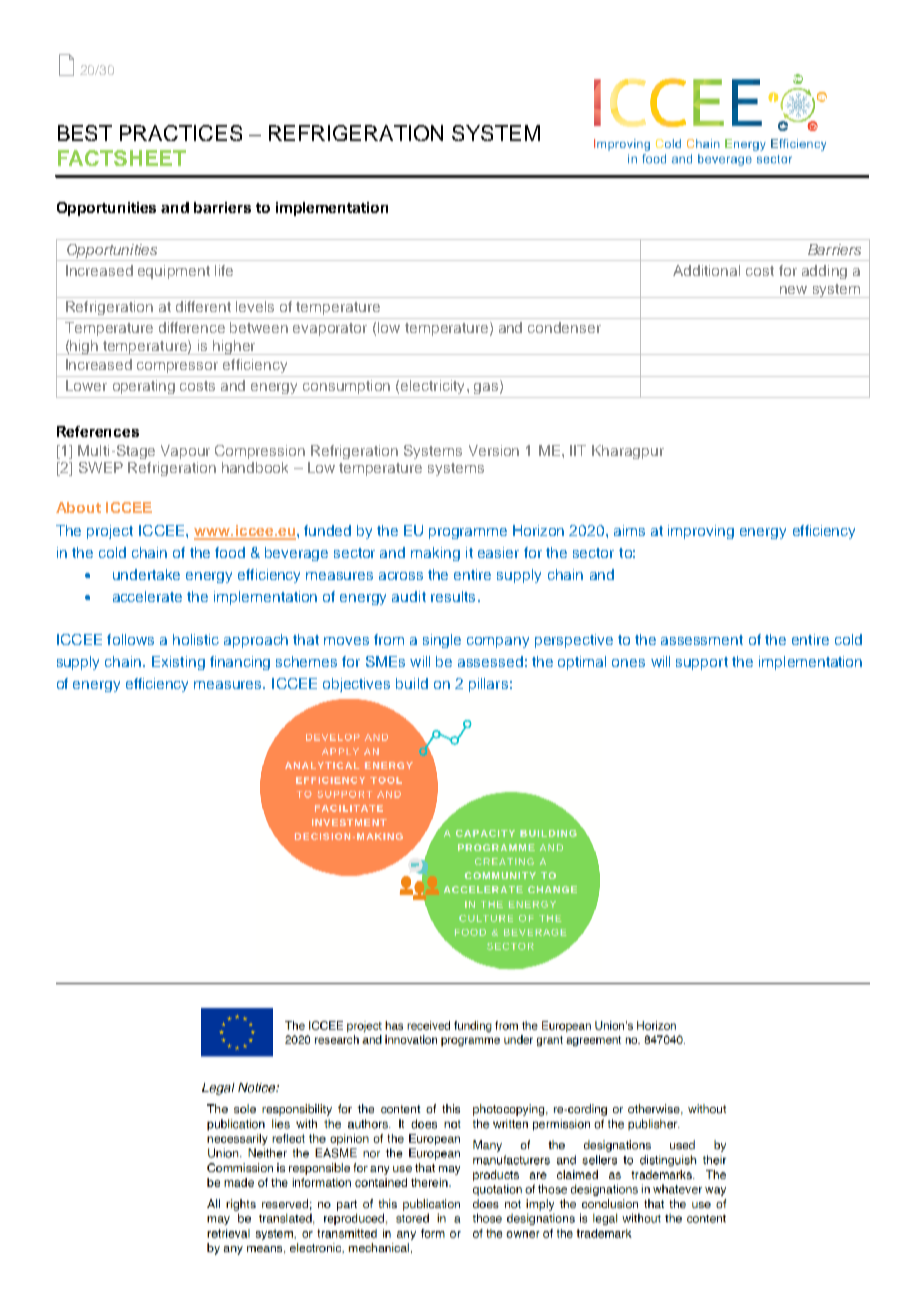 The height and width of the image is (1308, 924). Describe the element at coordinates (85, 133) in the image. I see `BEST` at that location.
